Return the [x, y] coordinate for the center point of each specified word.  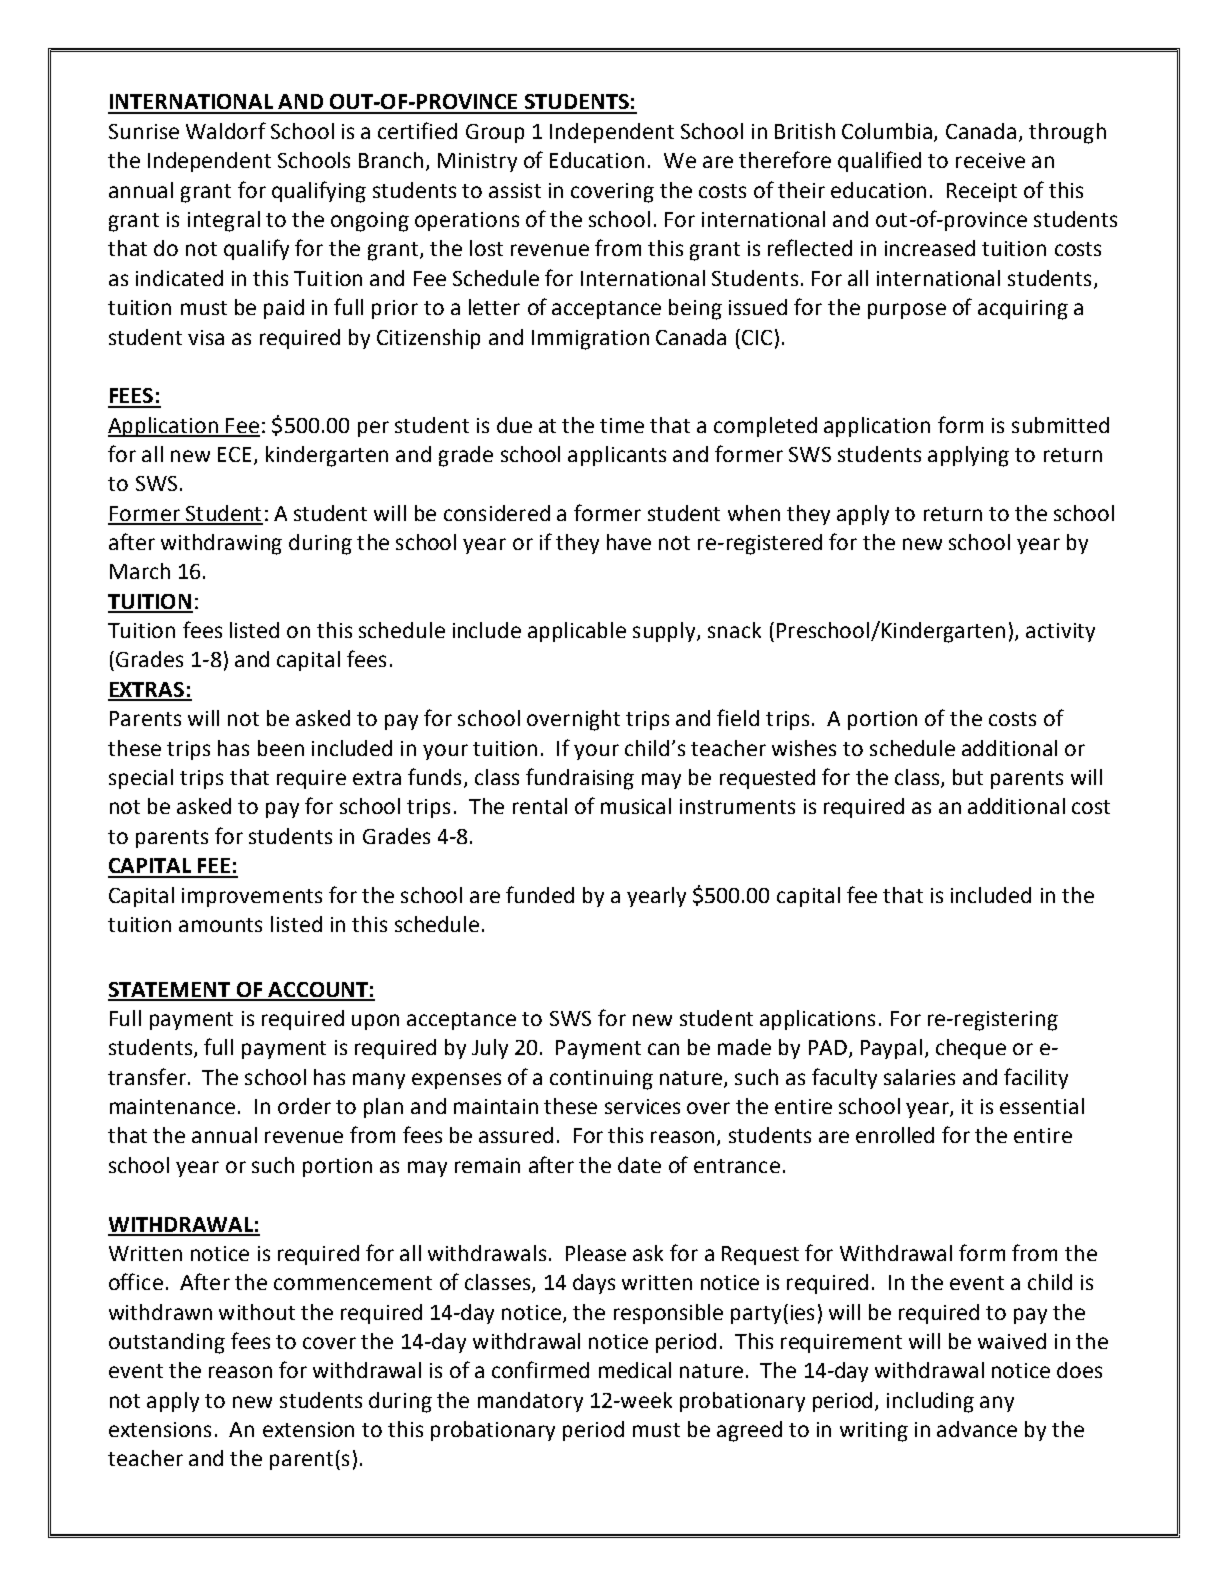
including [930, 1402]
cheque [971, 1049]
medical [635, 1370]
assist [515, 190]
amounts [220, 925]
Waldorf [226, 130]
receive [990, 160]
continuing [601, 1080]
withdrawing [221, 544]
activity [1060, 632]
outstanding [167, 1343]
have [629, 542]
